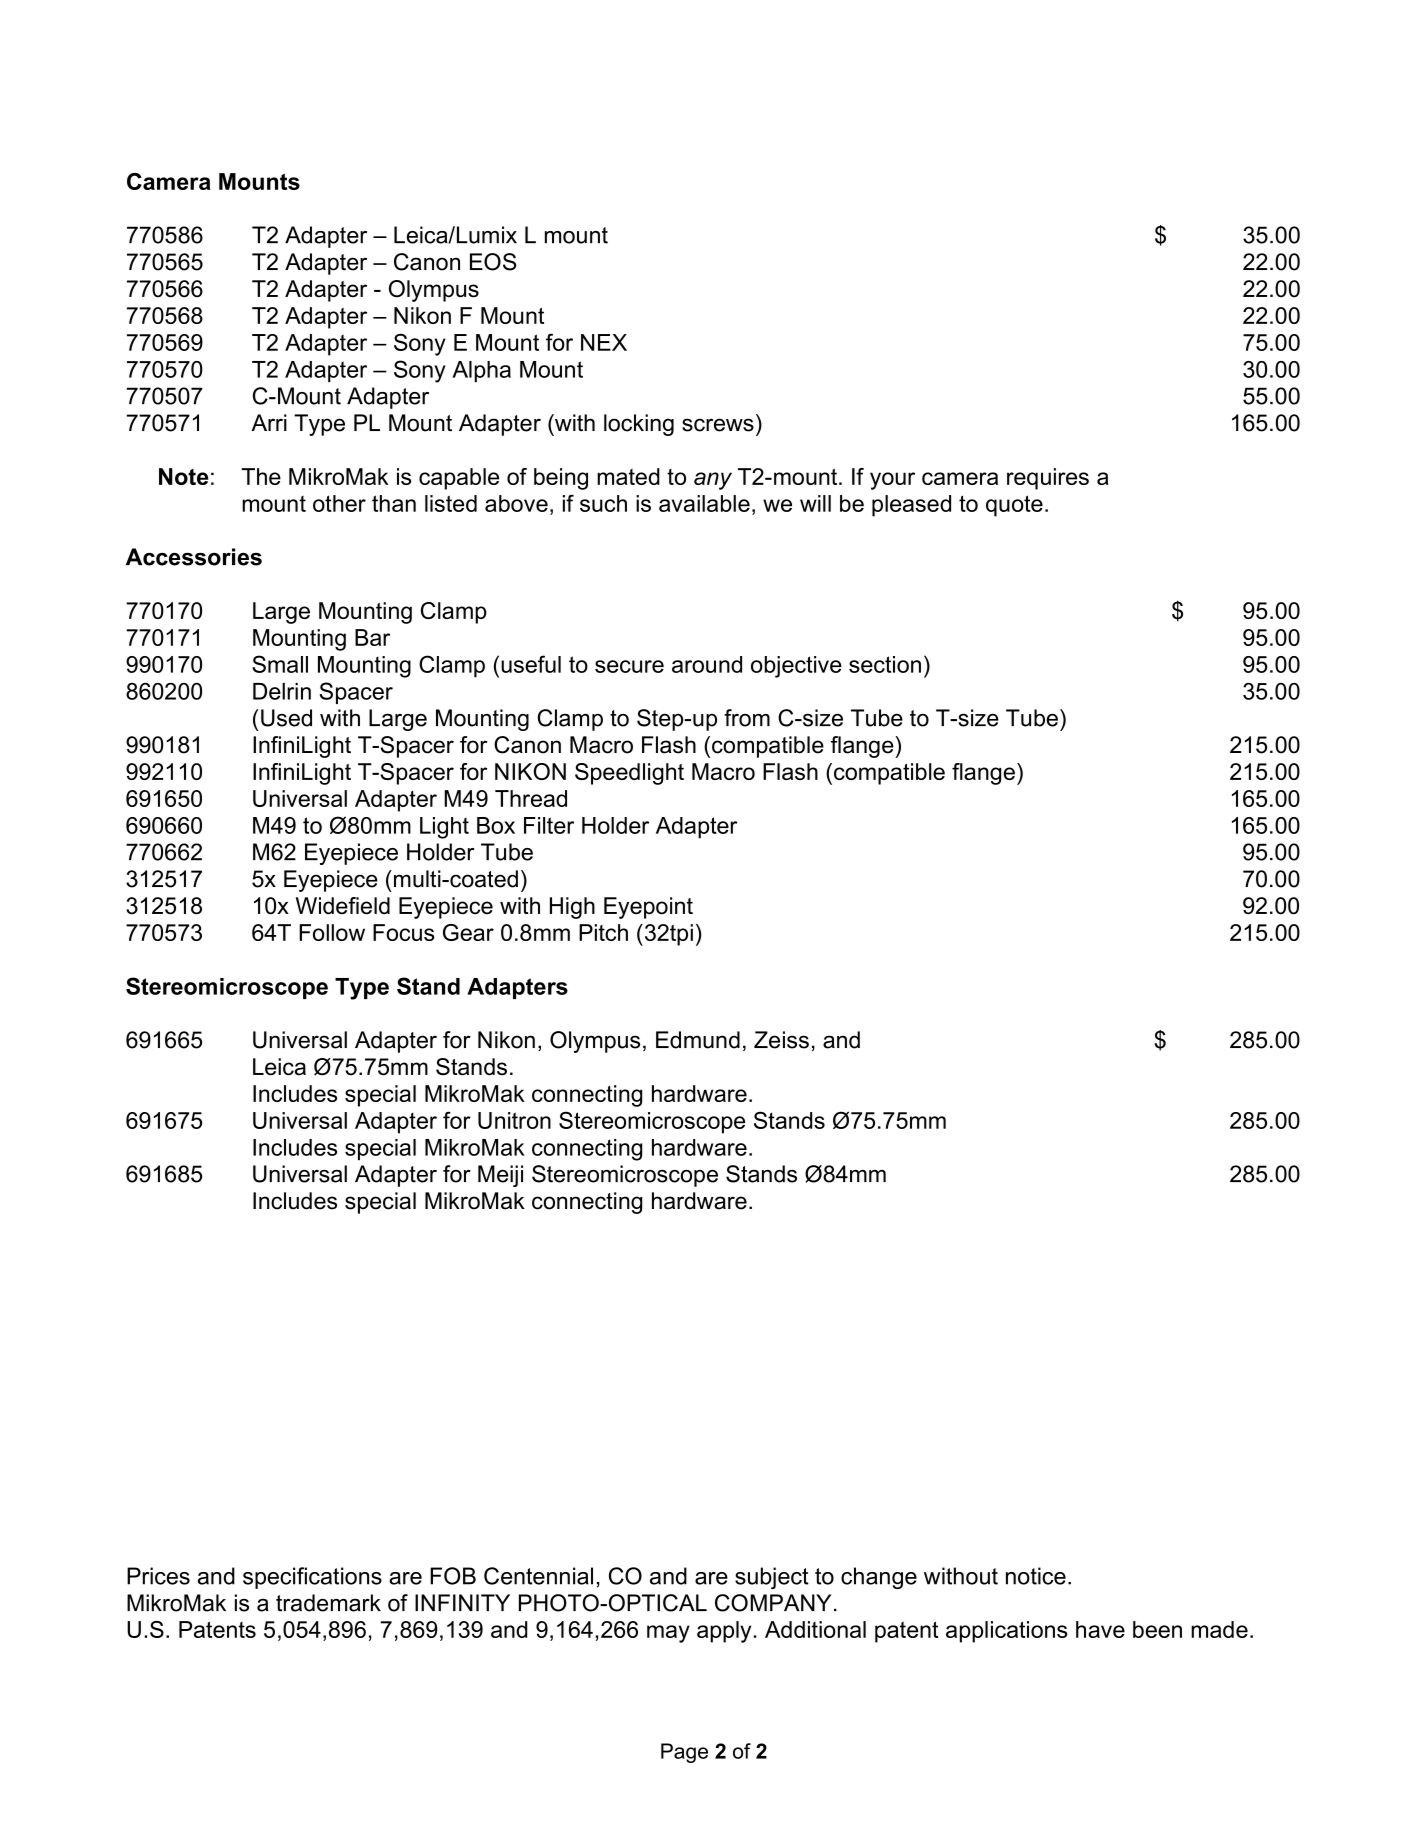  Describe the element at coordinates (328, 1603) in the screenshot. I see `trademark` at that location.
